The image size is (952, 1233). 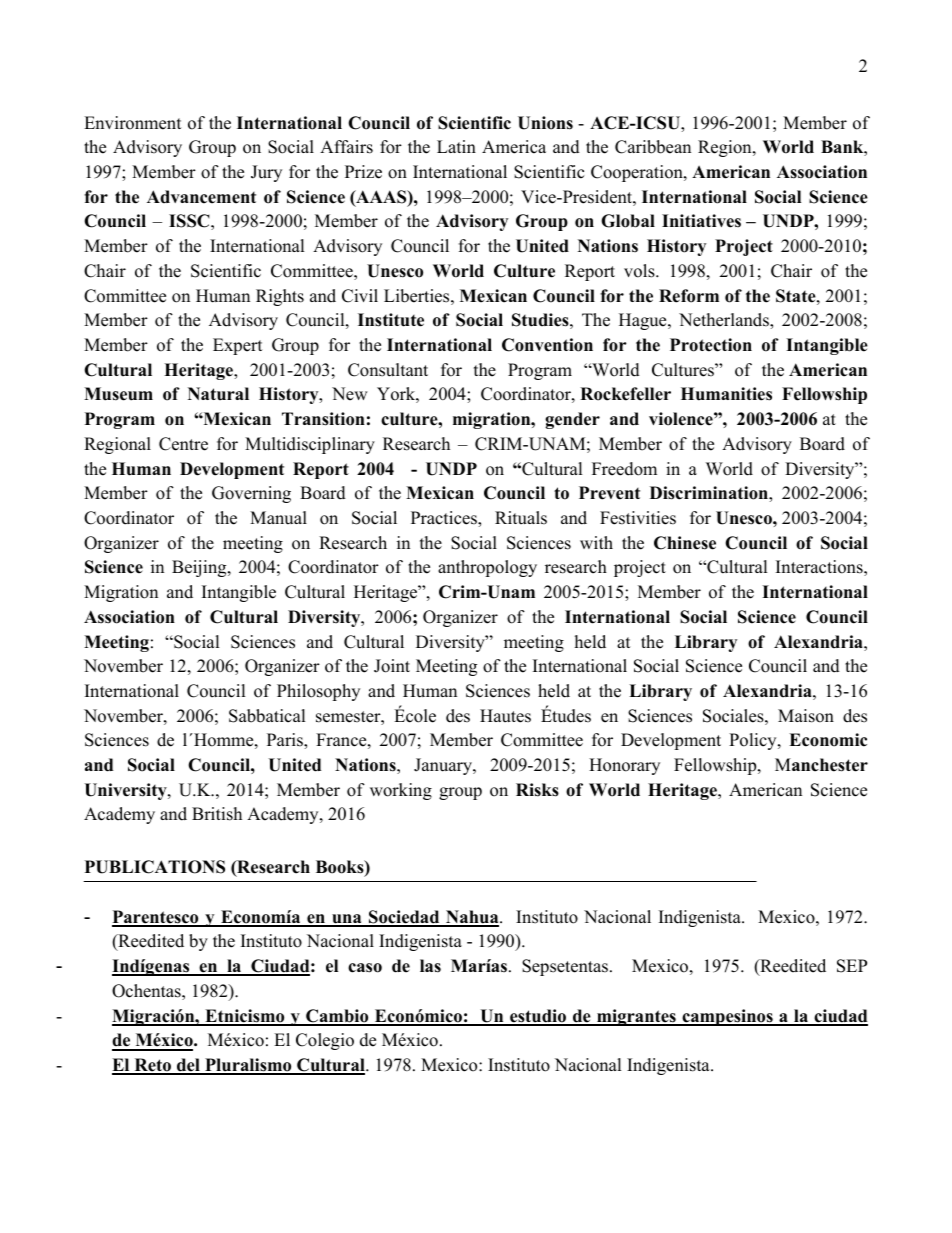 I want to click on Risks, so click(x=537, y=790).
